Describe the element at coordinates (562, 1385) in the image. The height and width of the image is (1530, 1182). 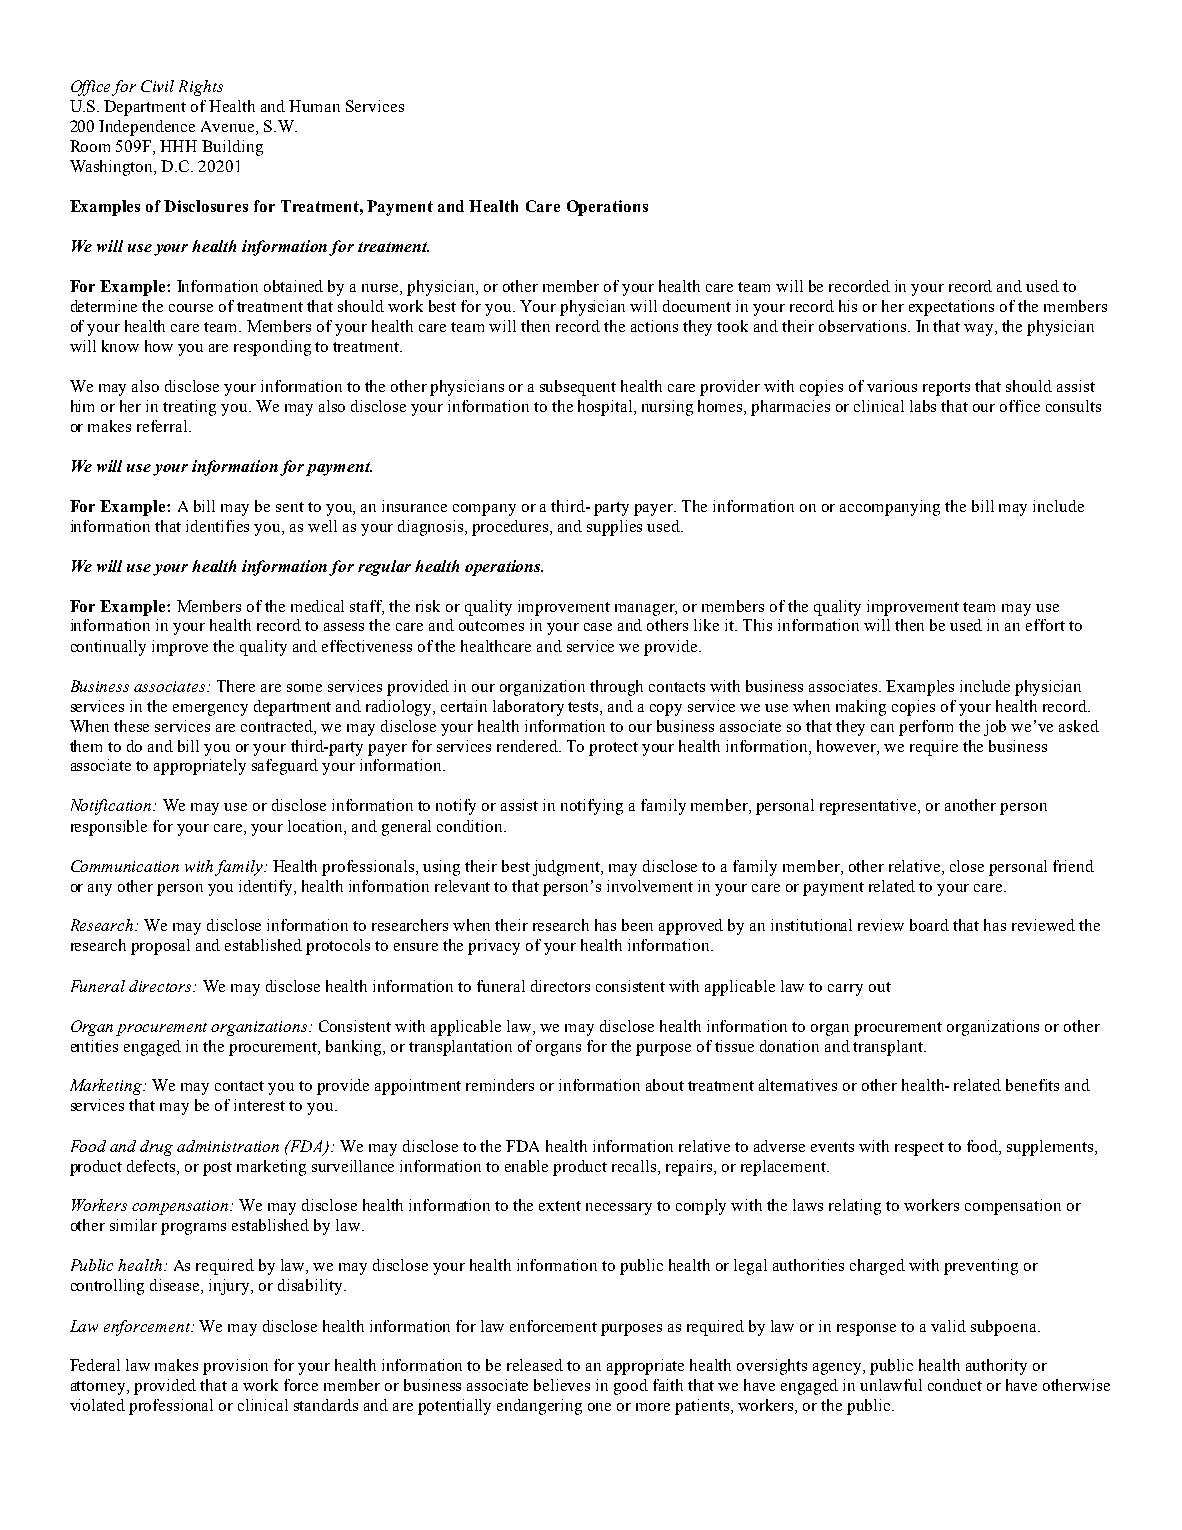
I see `believes` at that location.
